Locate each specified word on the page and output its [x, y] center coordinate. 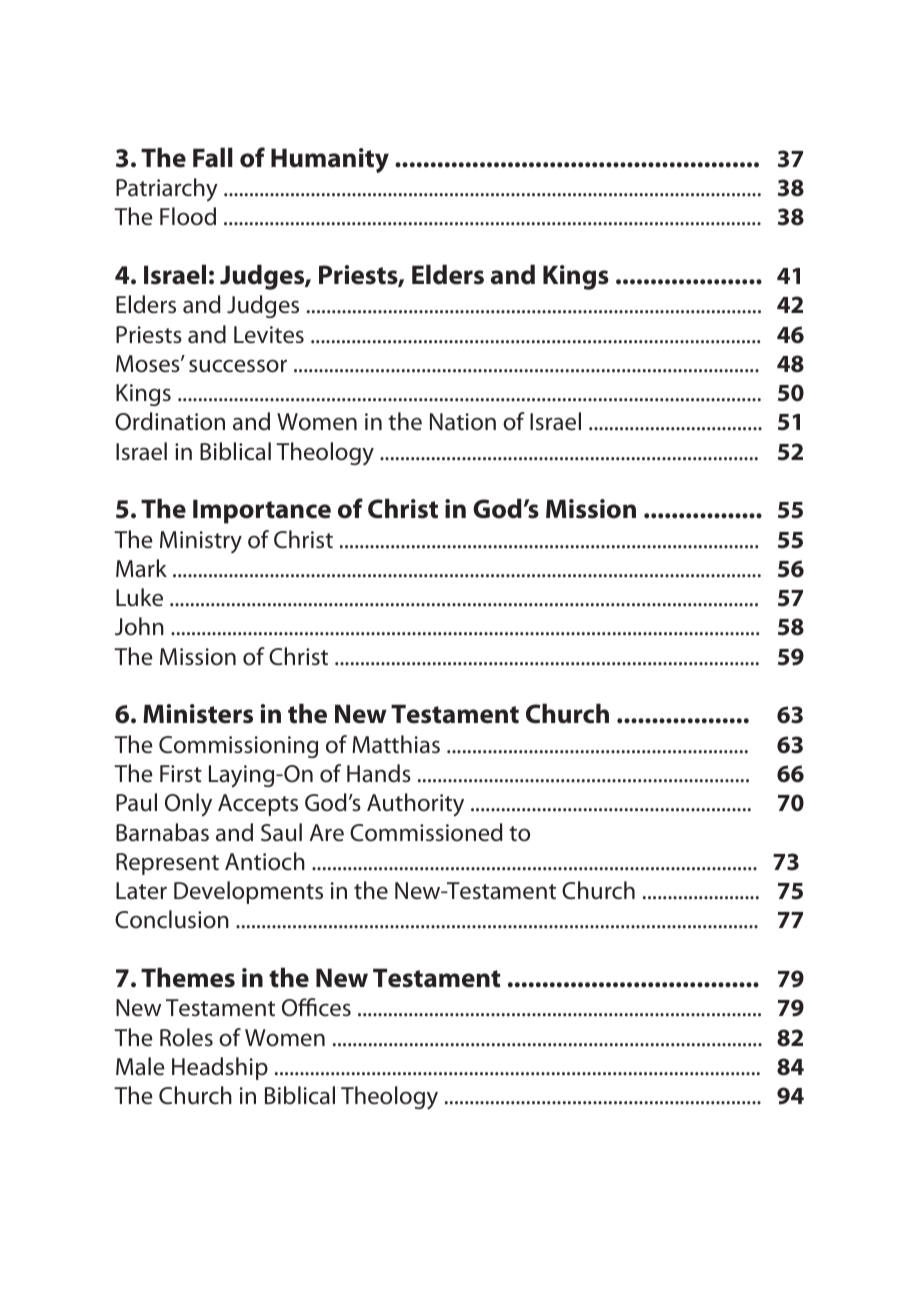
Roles [186, 1037]
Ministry [201, 542]
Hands [379, 773]
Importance [262, 511]
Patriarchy [167, 190]
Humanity [330, 160]
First [181, 774]
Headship [220, 1068]
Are [327, 833]
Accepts [258, 805]
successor [238, 366]
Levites [269, 335]
